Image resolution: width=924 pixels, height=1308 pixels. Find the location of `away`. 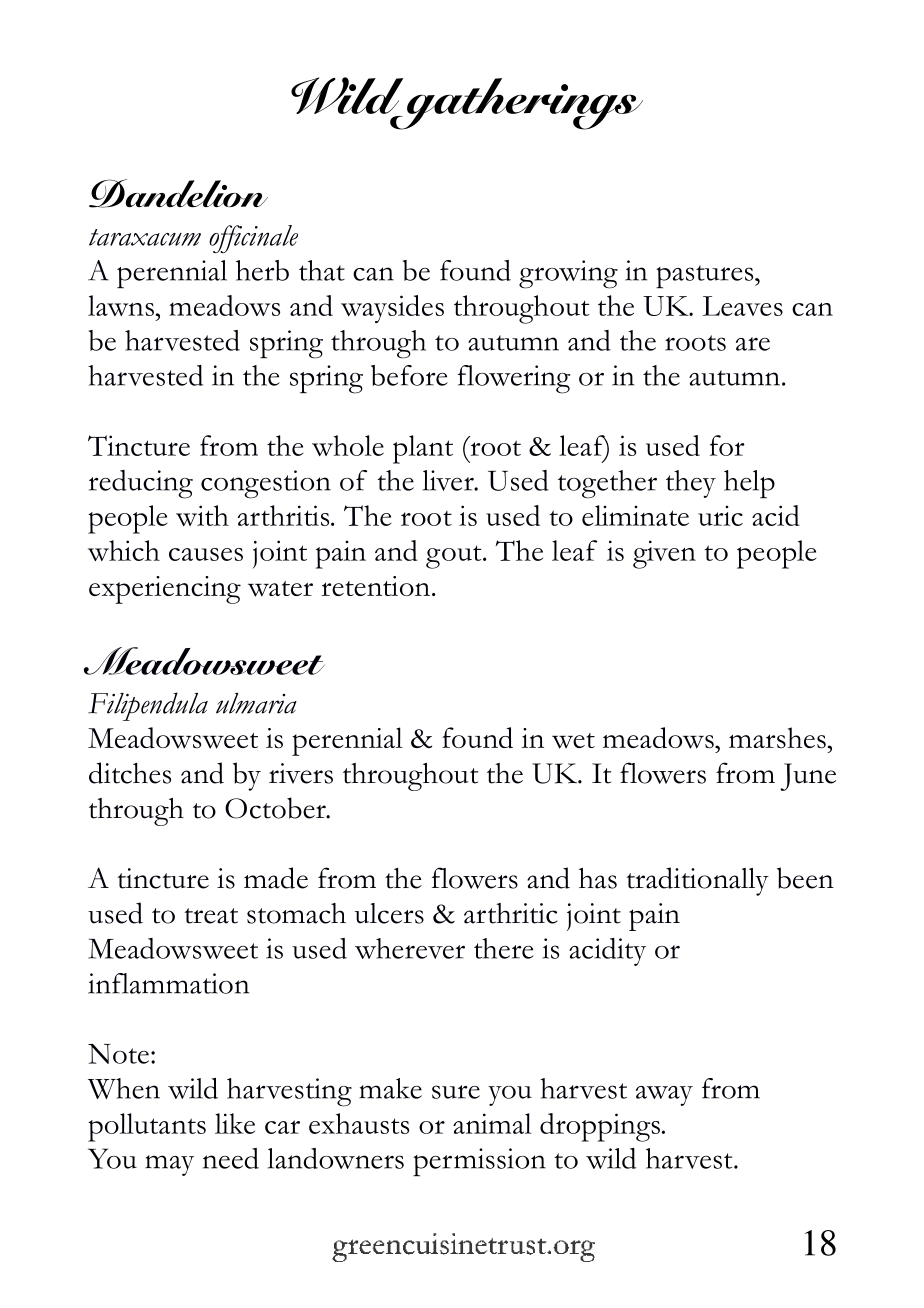

away is located at coordinates (664, 1096).
